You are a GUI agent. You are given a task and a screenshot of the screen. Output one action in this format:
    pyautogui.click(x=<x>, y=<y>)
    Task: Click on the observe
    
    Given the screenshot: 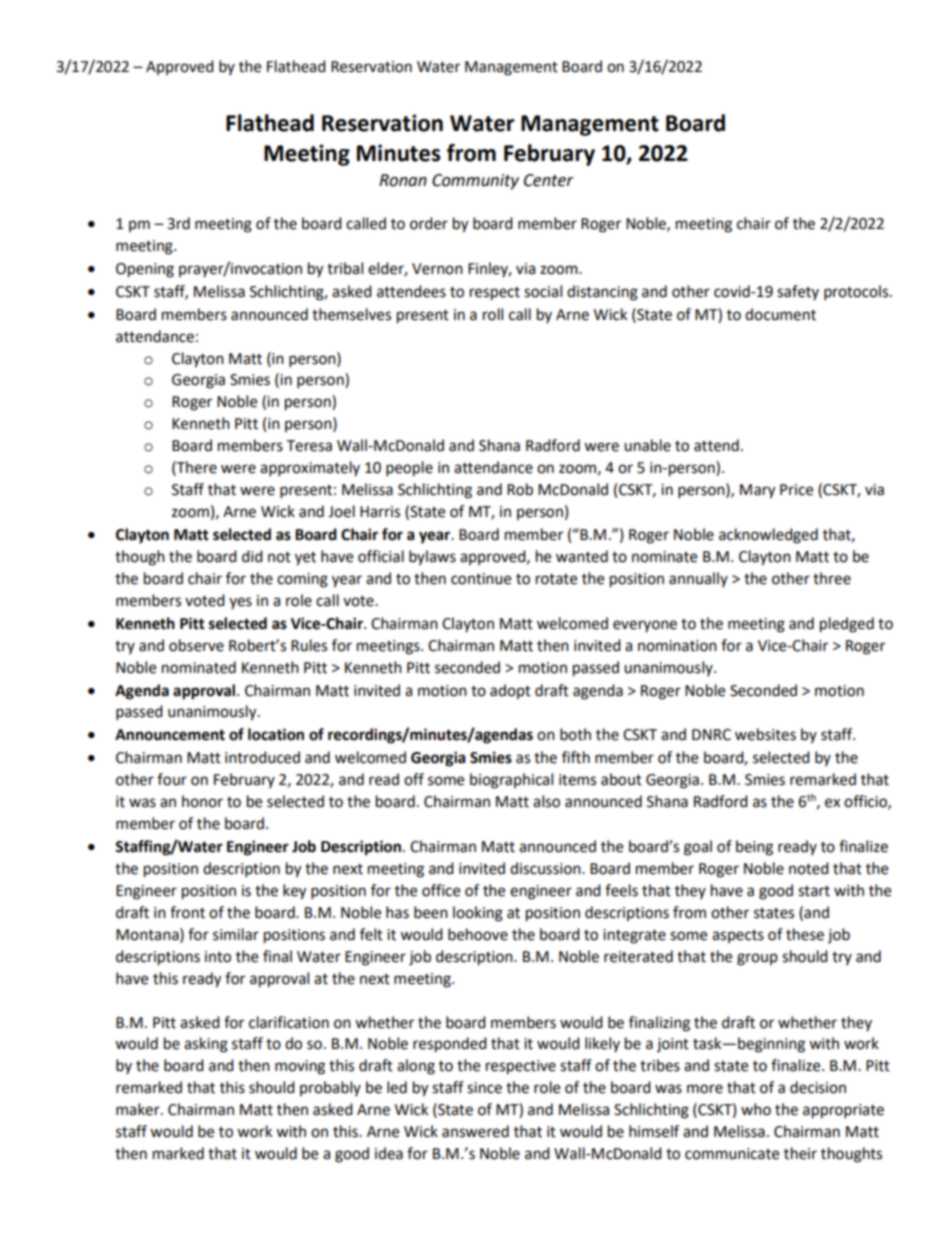 What is the action you would take?
    pyautogui.click(x=196, y=645)
